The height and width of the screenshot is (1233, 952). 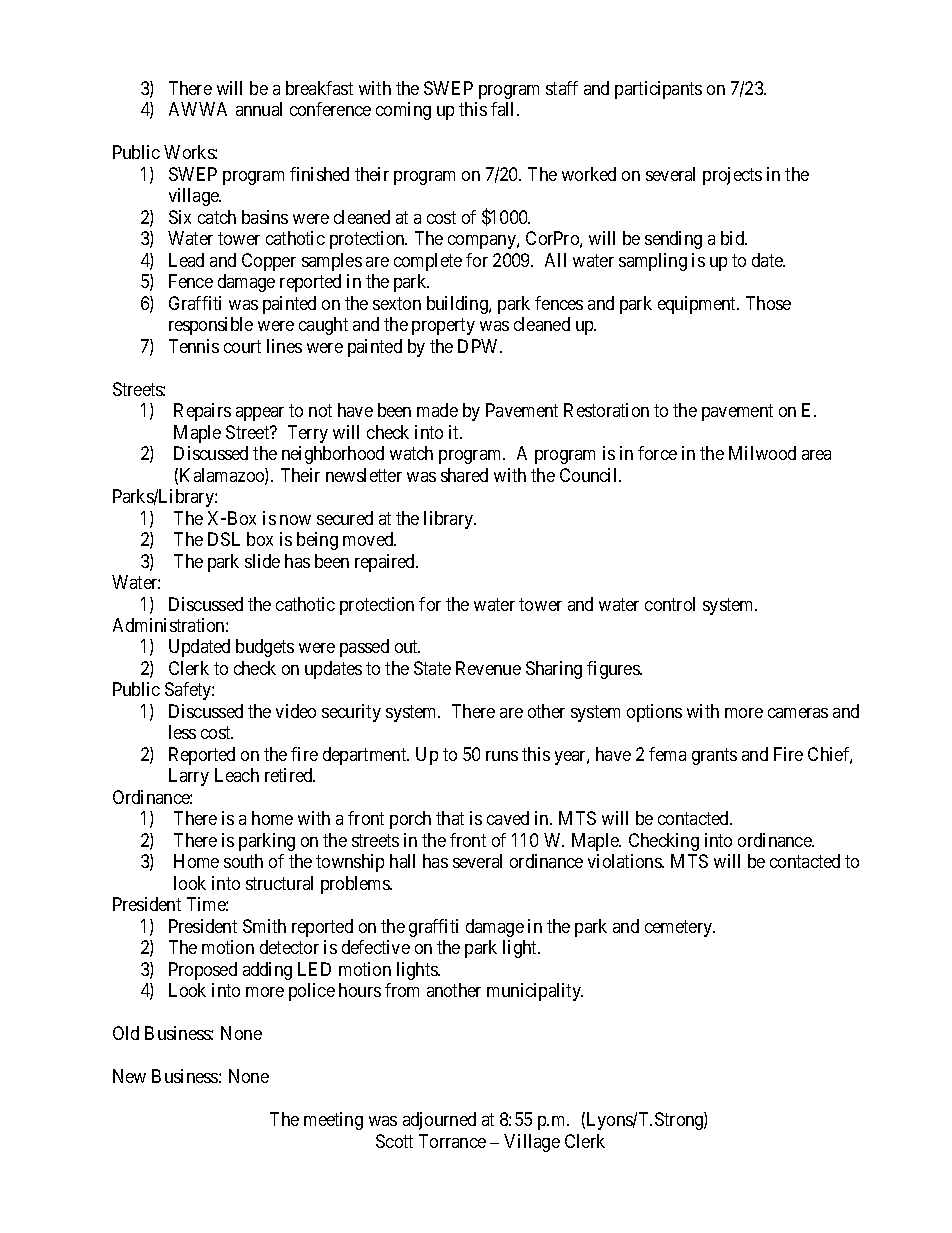 What do you see at coordinates (259, 109) in the screenshot?
I see `annual` at bounding box center [259, 109].
